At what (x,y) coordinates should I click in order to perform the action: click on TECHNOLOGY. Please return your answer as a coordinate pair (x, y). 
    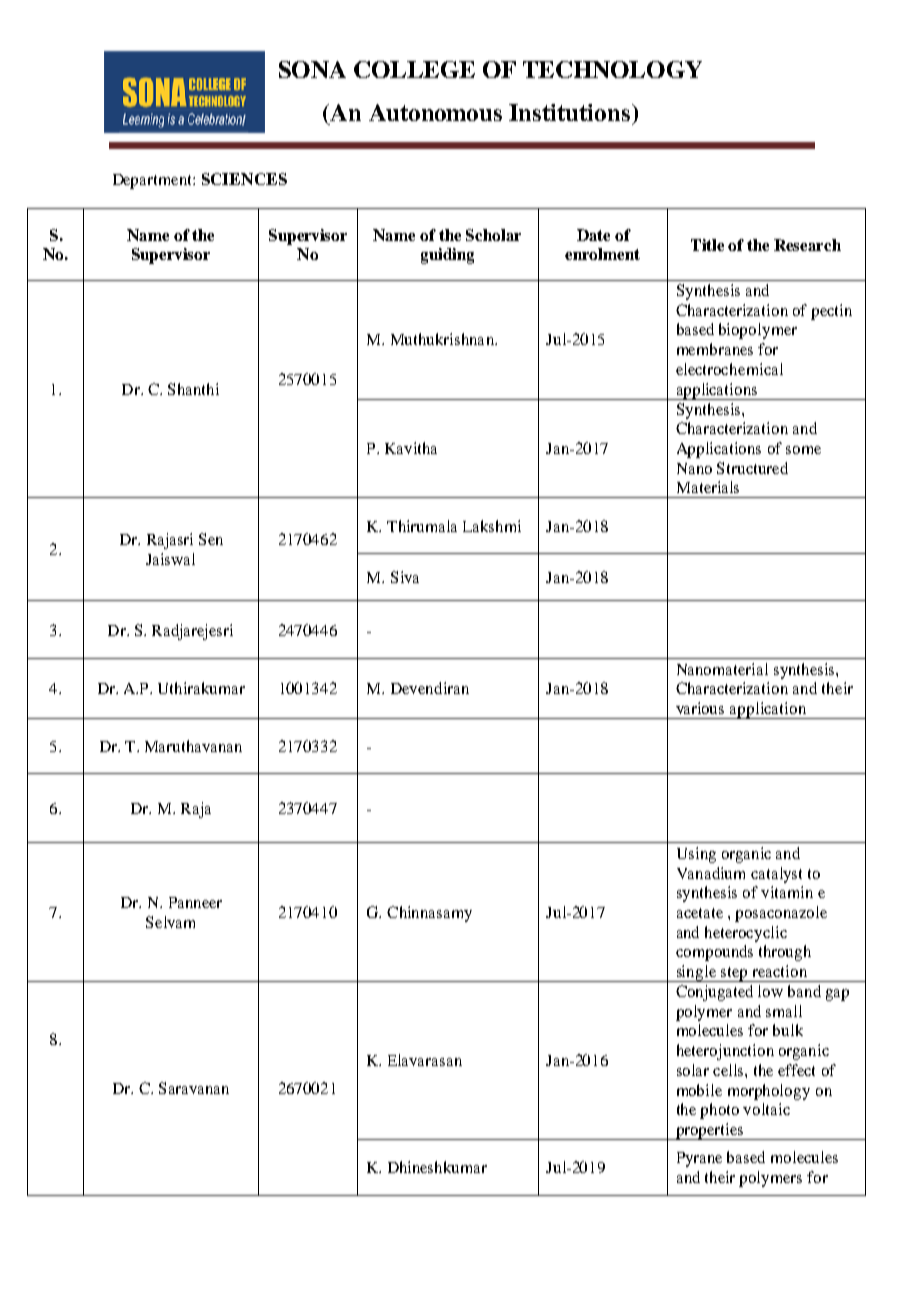
    Looking at the image, I should click on (612, 69).
